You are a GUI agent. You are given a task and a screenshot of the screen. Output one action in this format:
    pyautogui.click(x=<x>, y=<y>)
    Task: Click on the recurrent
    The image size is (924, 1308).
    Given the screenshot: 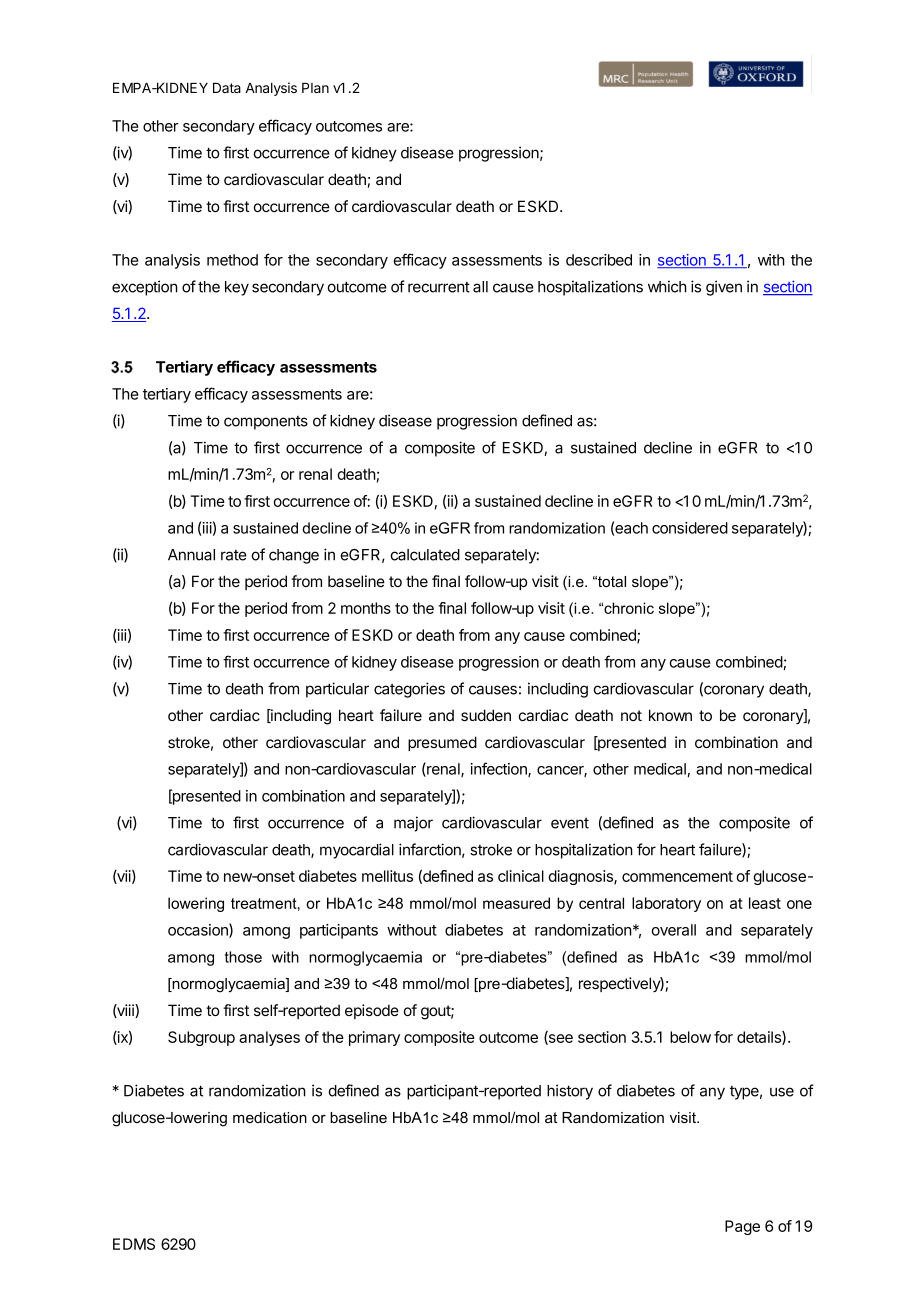 What is the action you would take?
    pyautogui.click(x=439, y=287)
